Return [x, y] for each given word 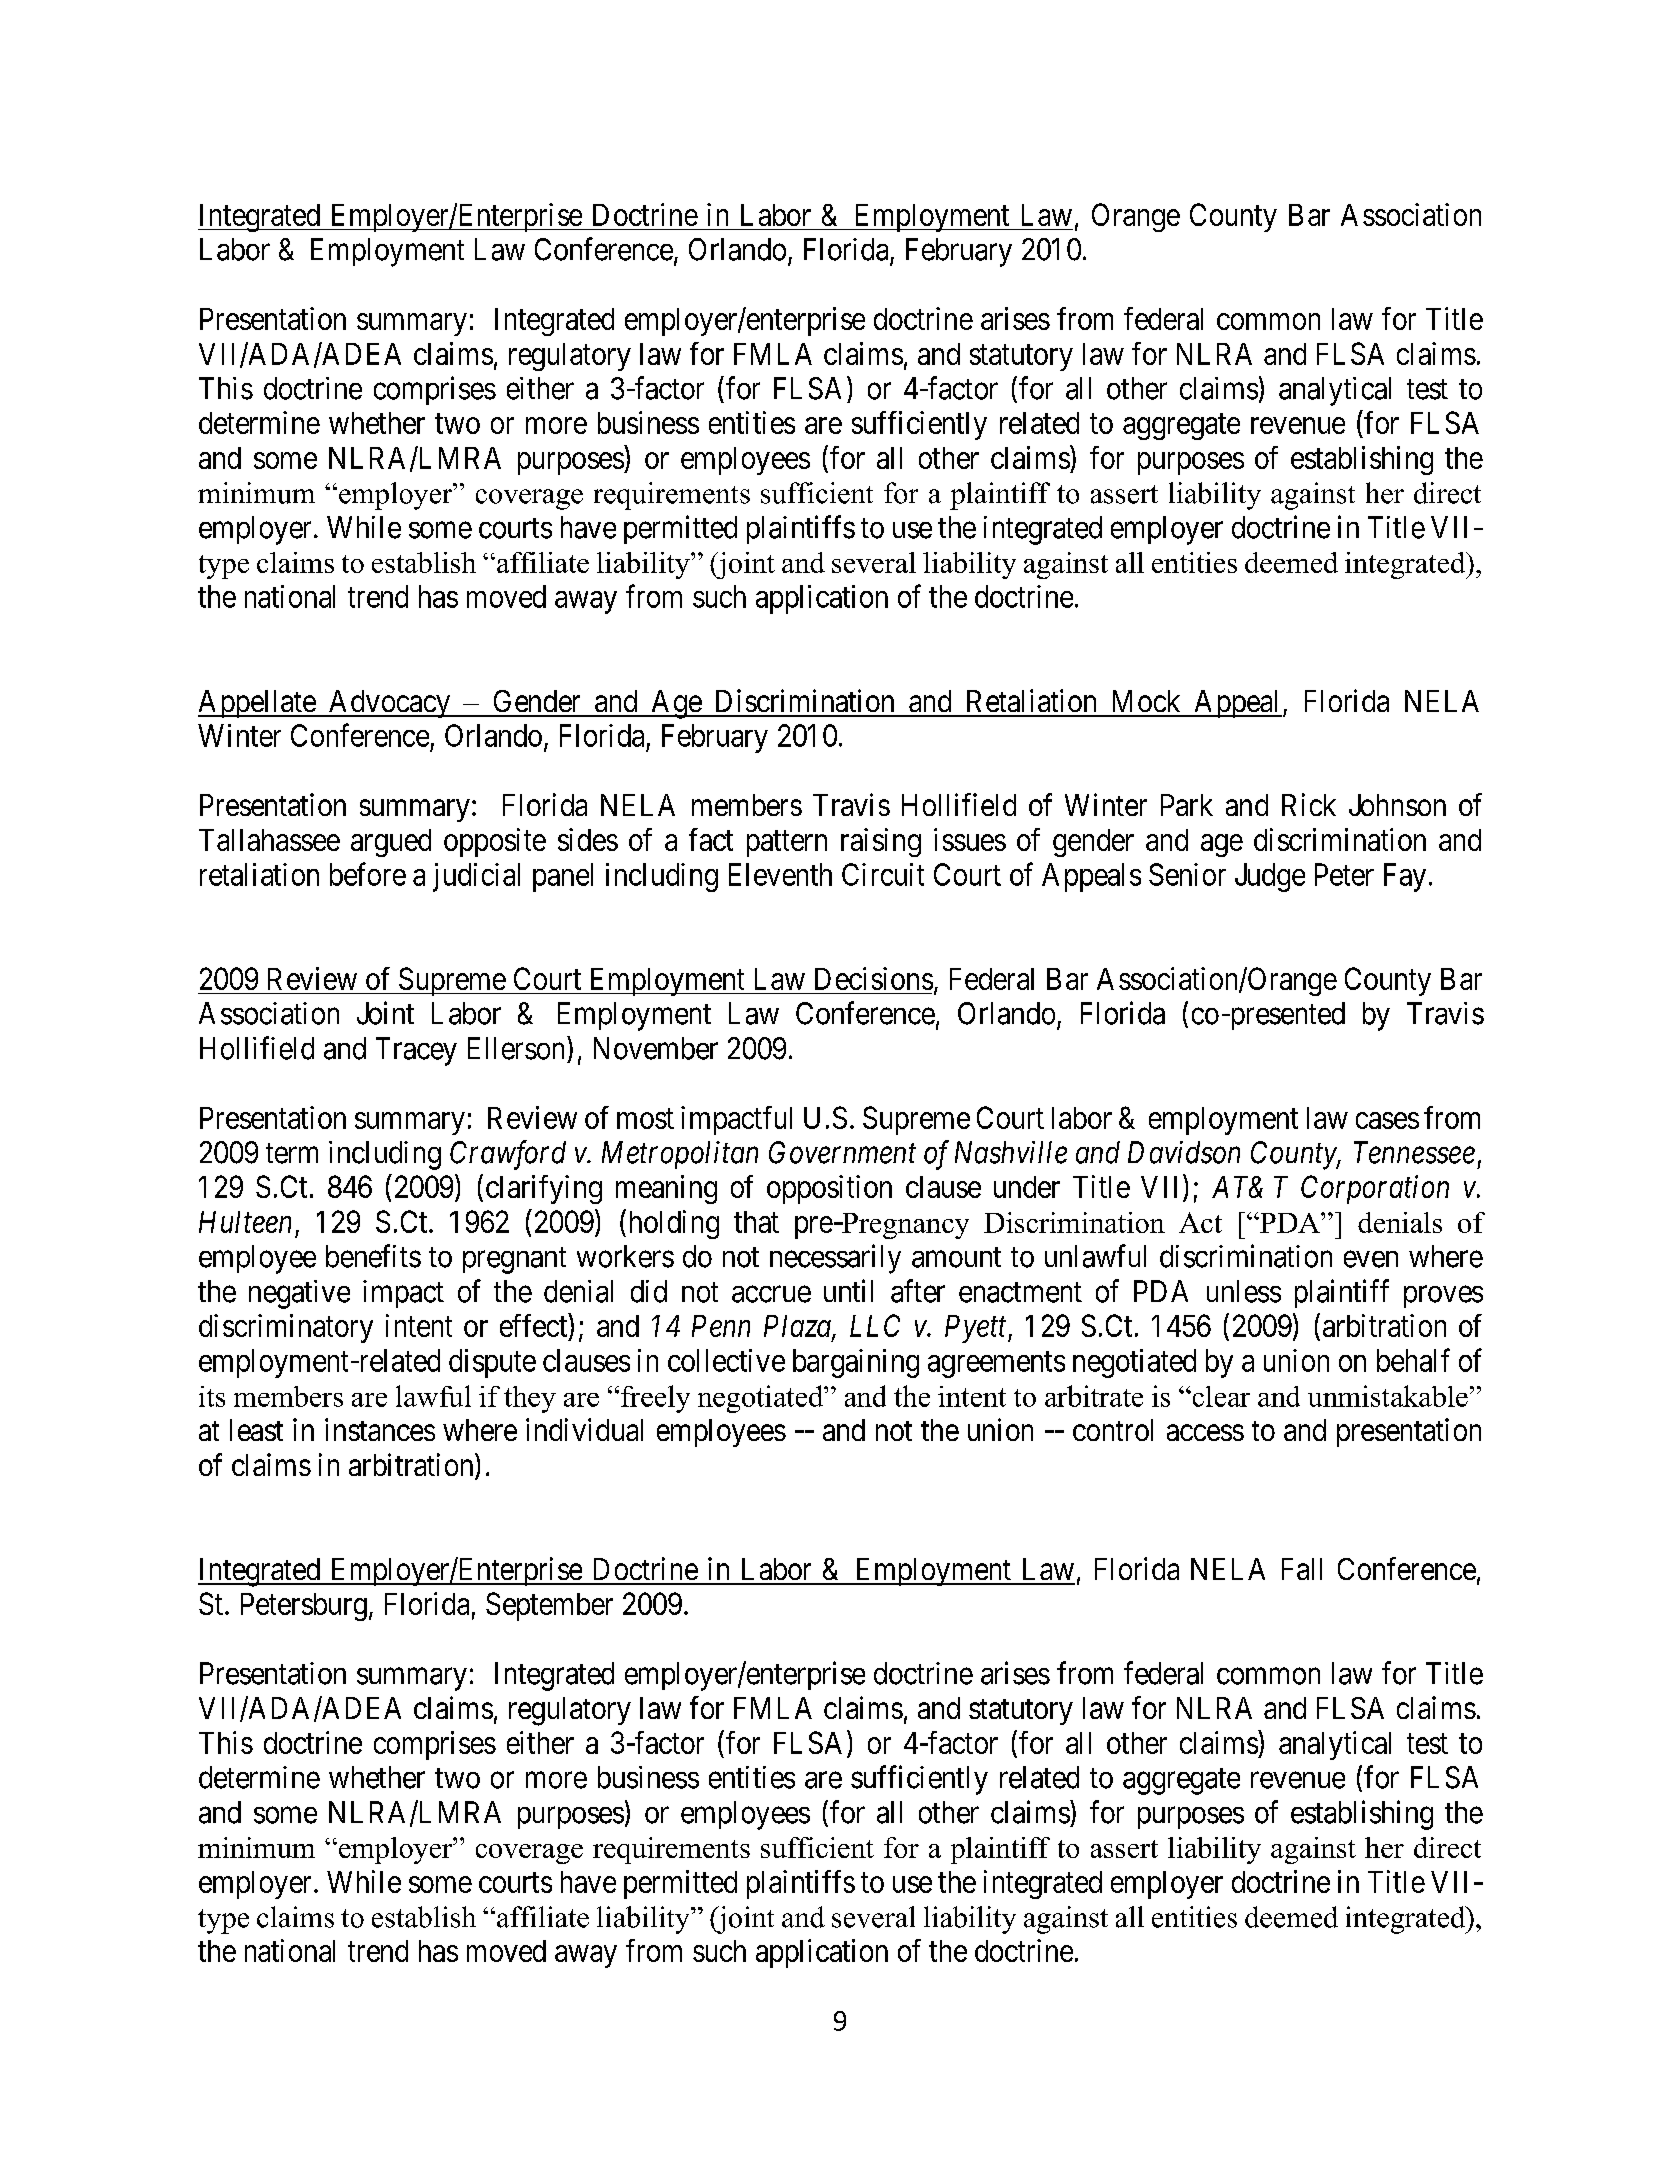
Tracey [416, 1051]
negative [299, 1294]
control [1113, 1430]
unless [1244, 1291]
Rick [1309, 804]
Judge [1270, 877]
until [848, 1290]
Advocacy [389, 704]
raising [881, 842]
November [656, 1048]
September [549, 1606]
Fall [1302, 1569]
